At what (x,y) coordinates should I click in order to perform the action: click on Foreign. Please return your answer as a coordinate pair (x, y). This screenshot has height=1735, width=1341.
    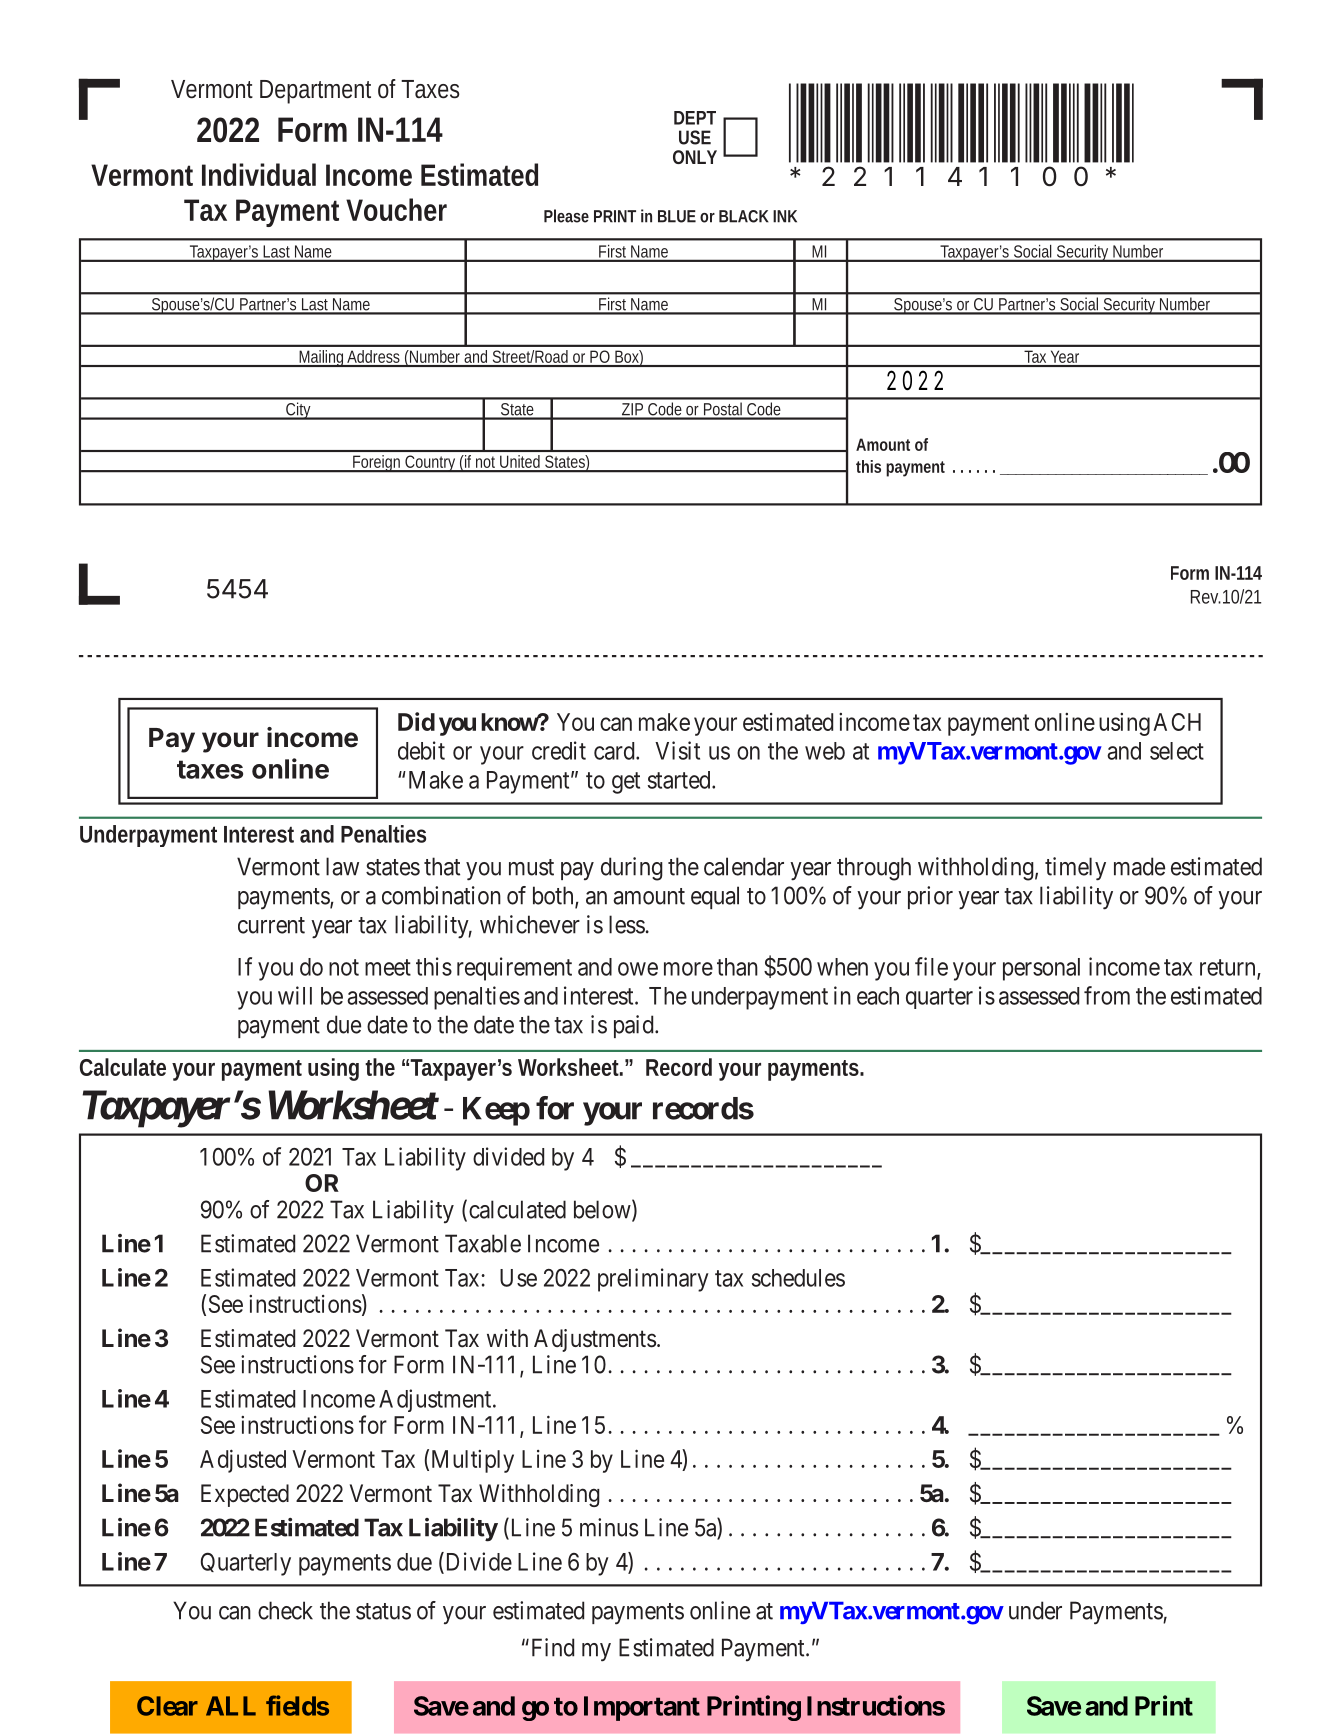
    Looking at the image, I should click on (377, 463).
